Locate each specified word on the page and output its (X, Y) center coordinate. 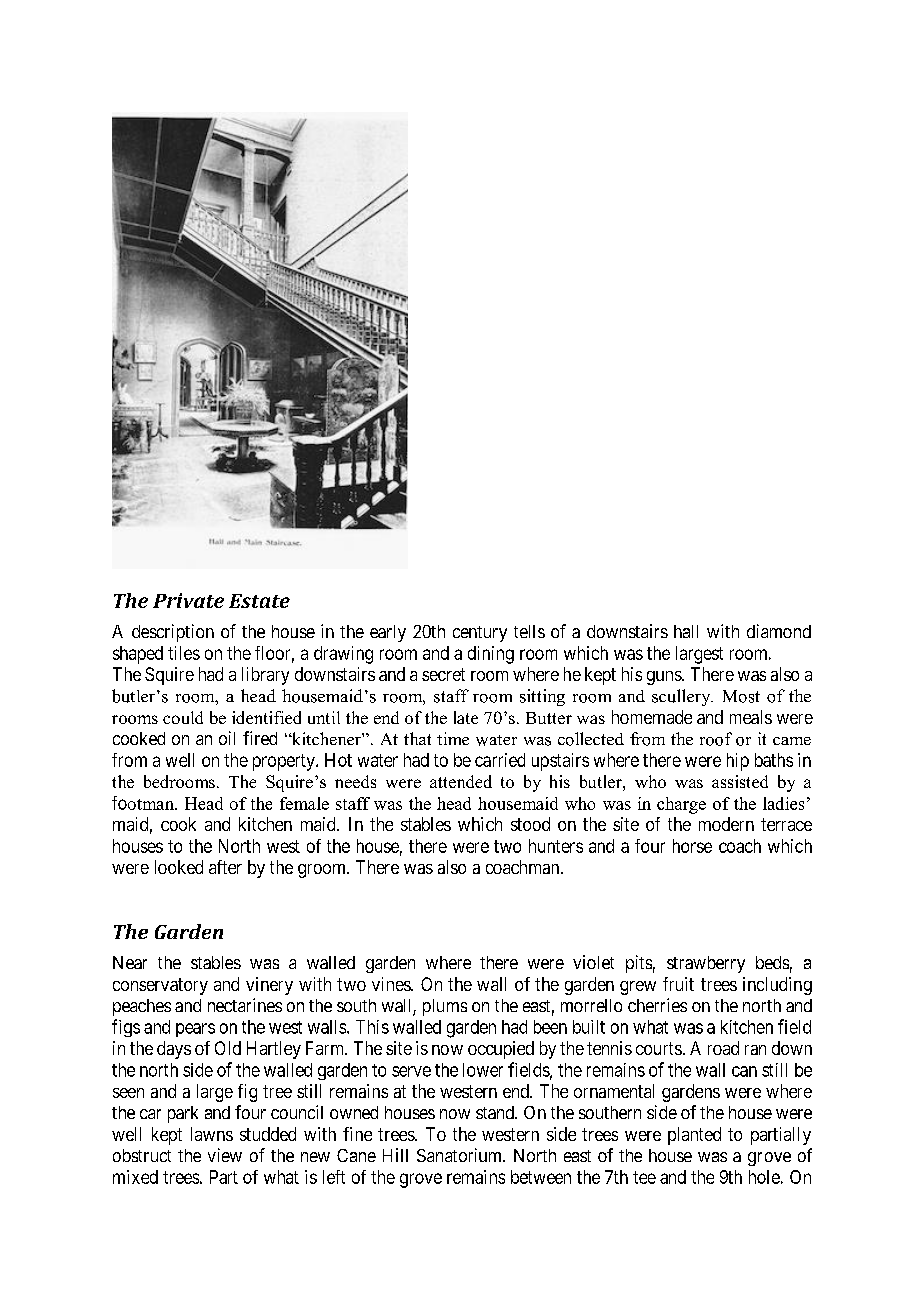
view (225, 1155)
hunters (556, 846)
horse (692, 846)
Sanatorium (461, 1155)
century (480, 634)
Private (188, 600)
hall (686, 631)
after (225, 867)
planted (694, 1136)
